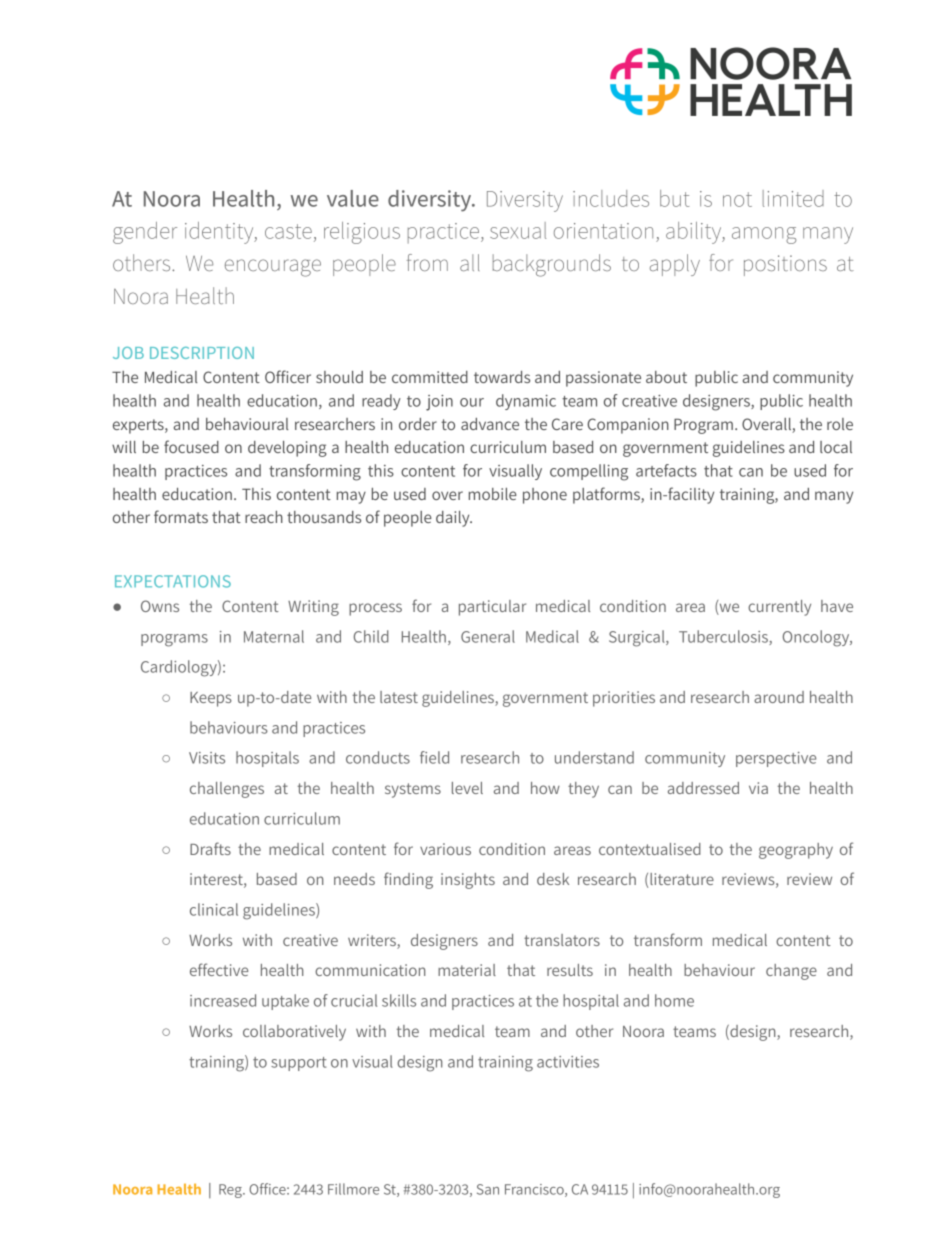  I want to click on Reg, so click(231, 1191).
